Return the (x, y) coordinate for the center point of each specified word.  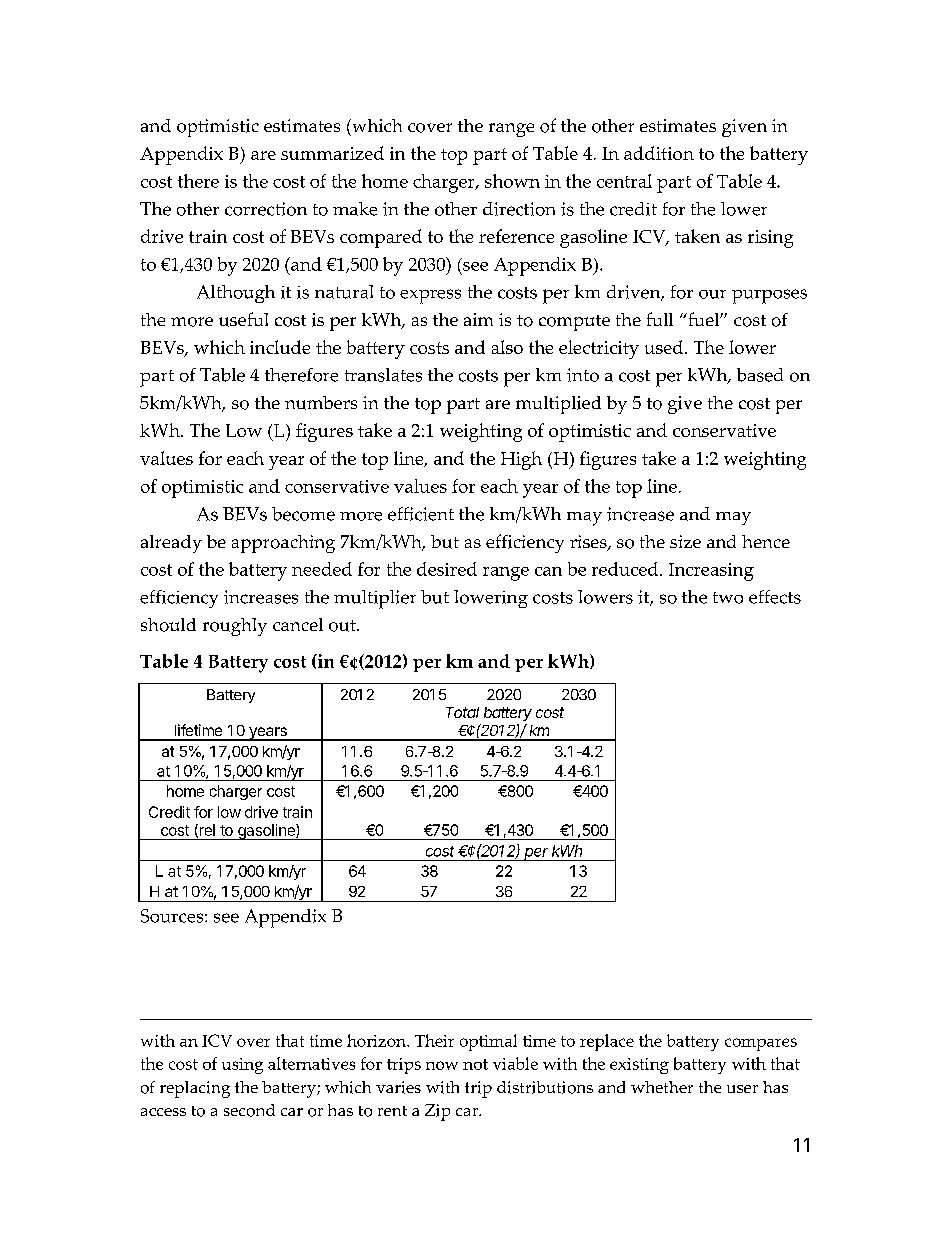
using (242, 1066)
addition (659, 153)
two (728, 598)
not (475, 1064)
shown (512, 181)
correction (266, 209)
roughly (235, 627)
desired (447, 569)
